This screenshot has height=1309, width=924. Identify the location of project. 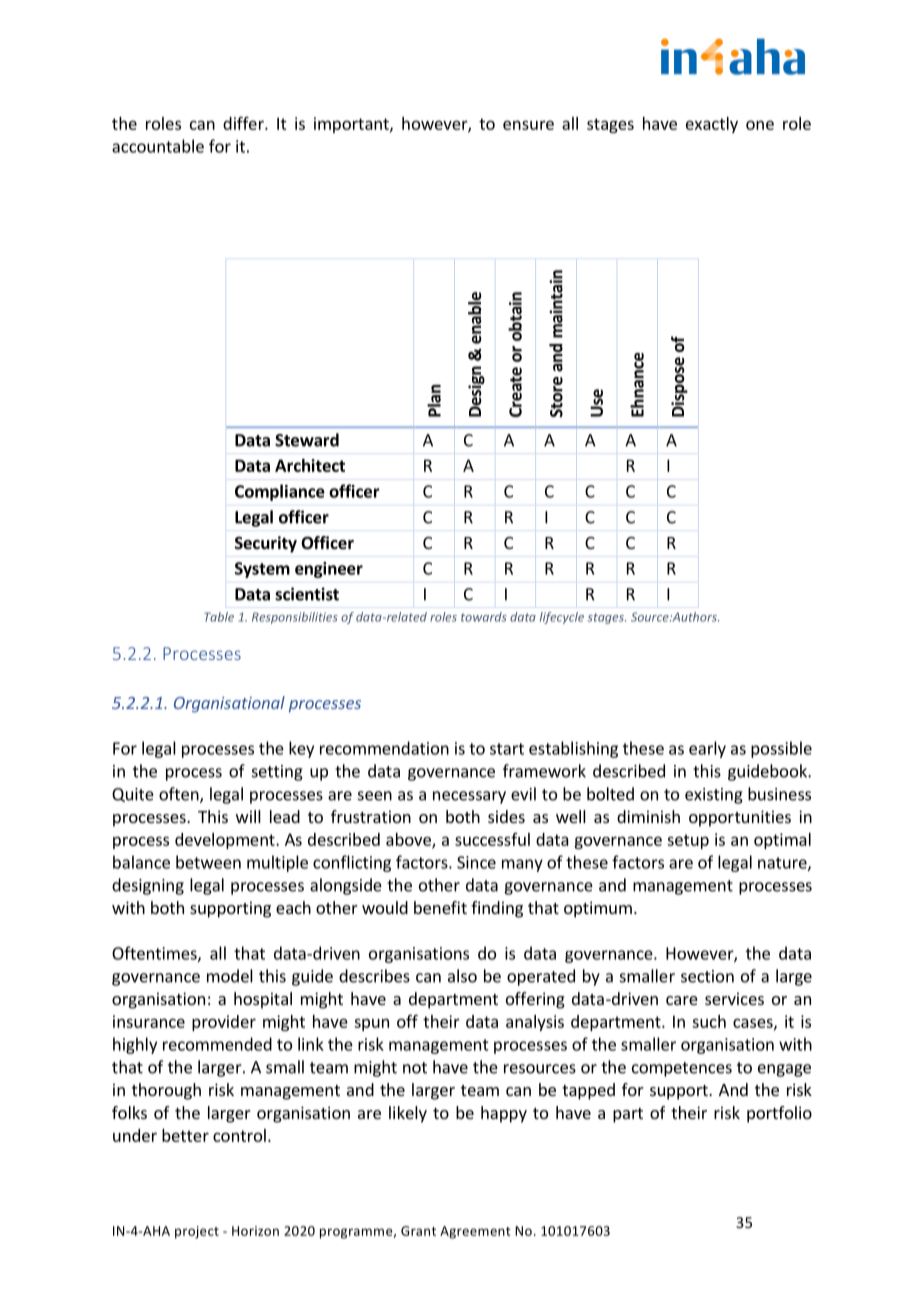
(197, 1232).
